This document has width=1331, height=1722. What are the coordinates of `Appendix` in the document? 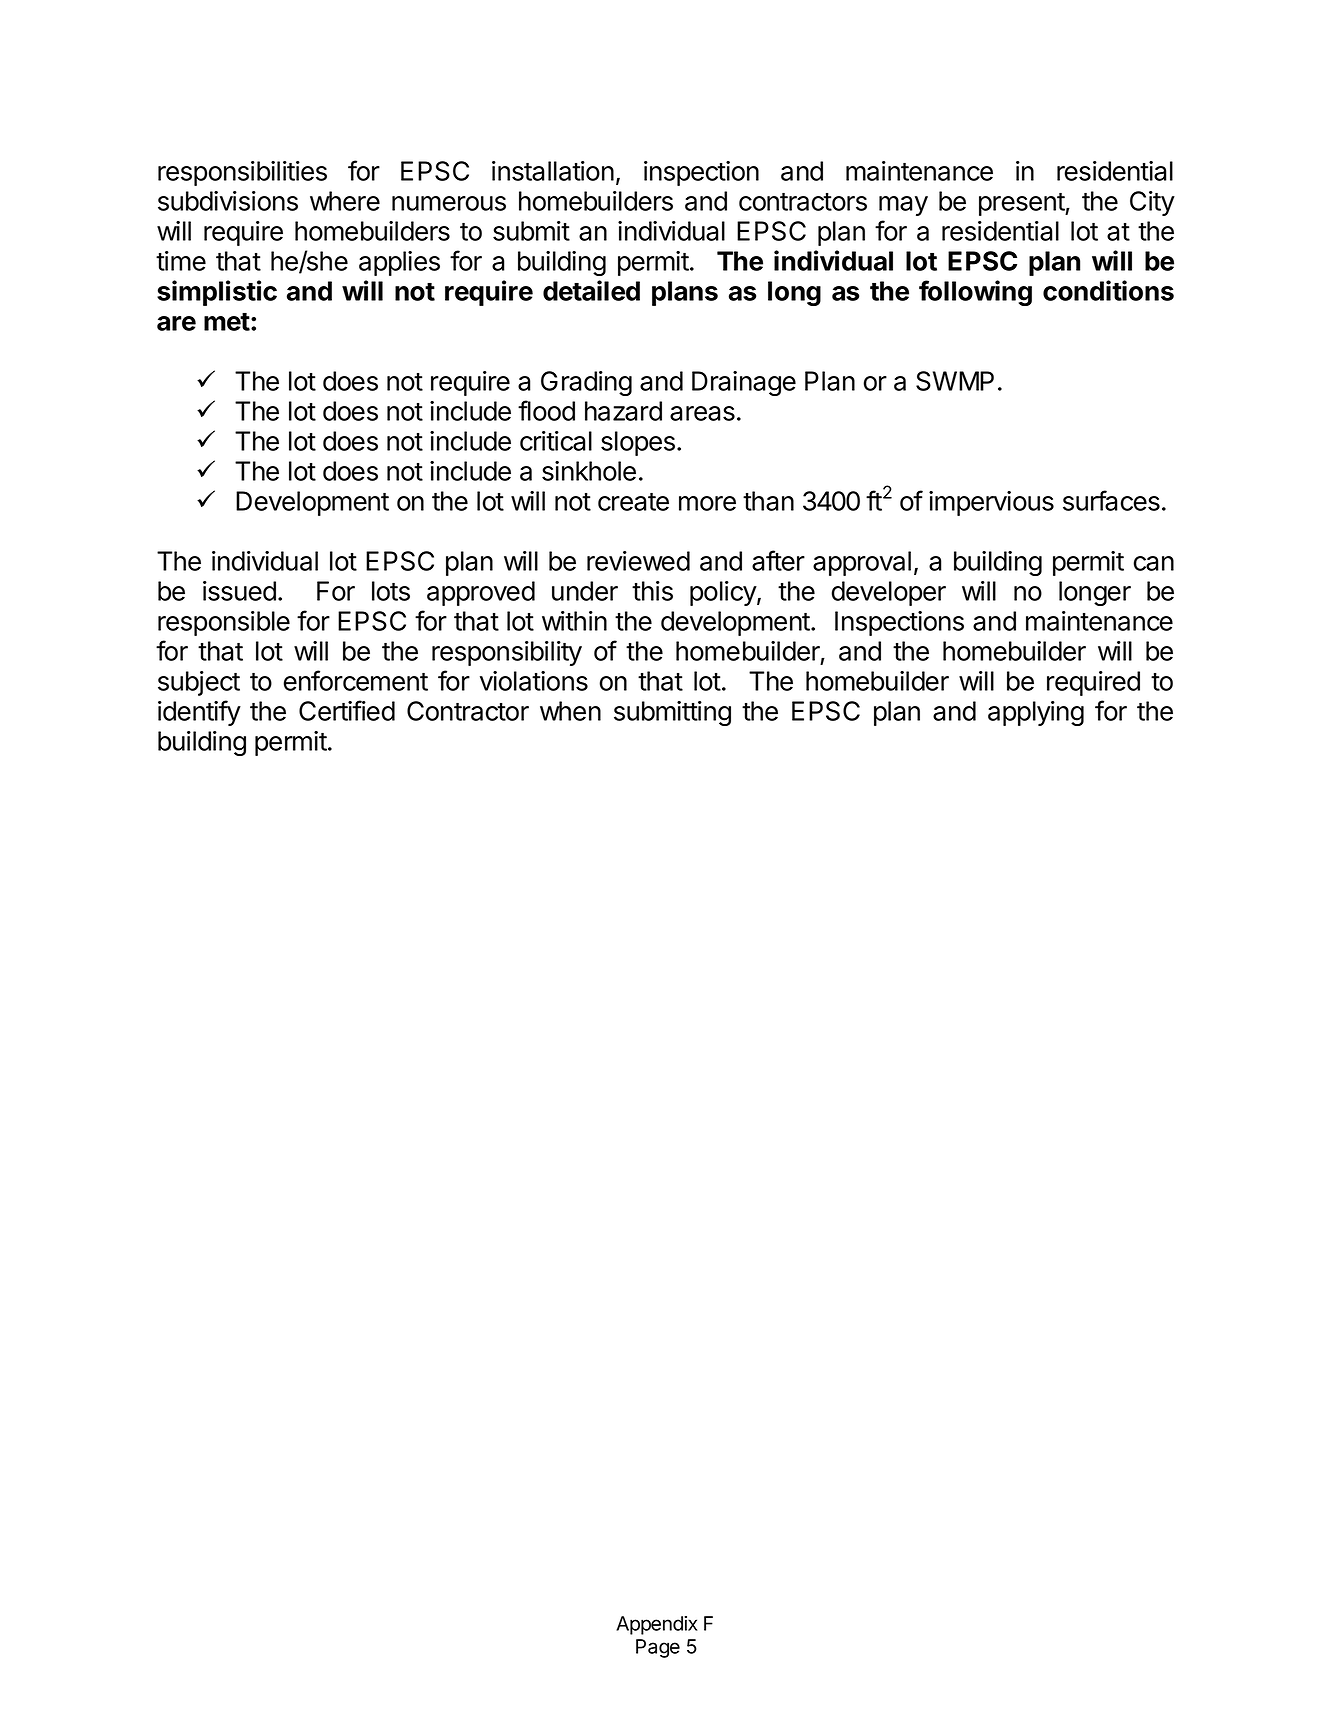 It's located at (656, 1625).
